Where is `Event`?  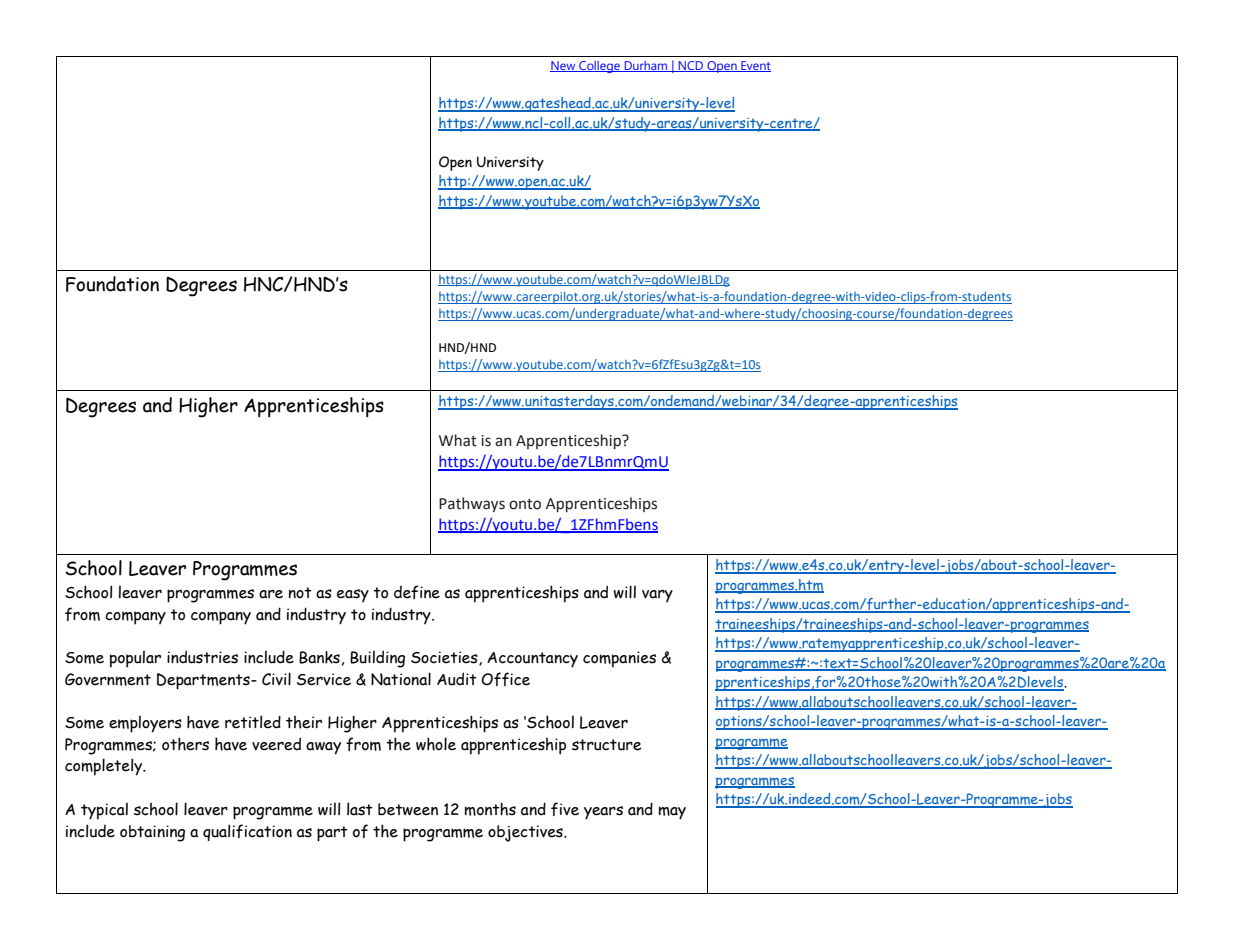 Event is located at coordinates (755, 66).
